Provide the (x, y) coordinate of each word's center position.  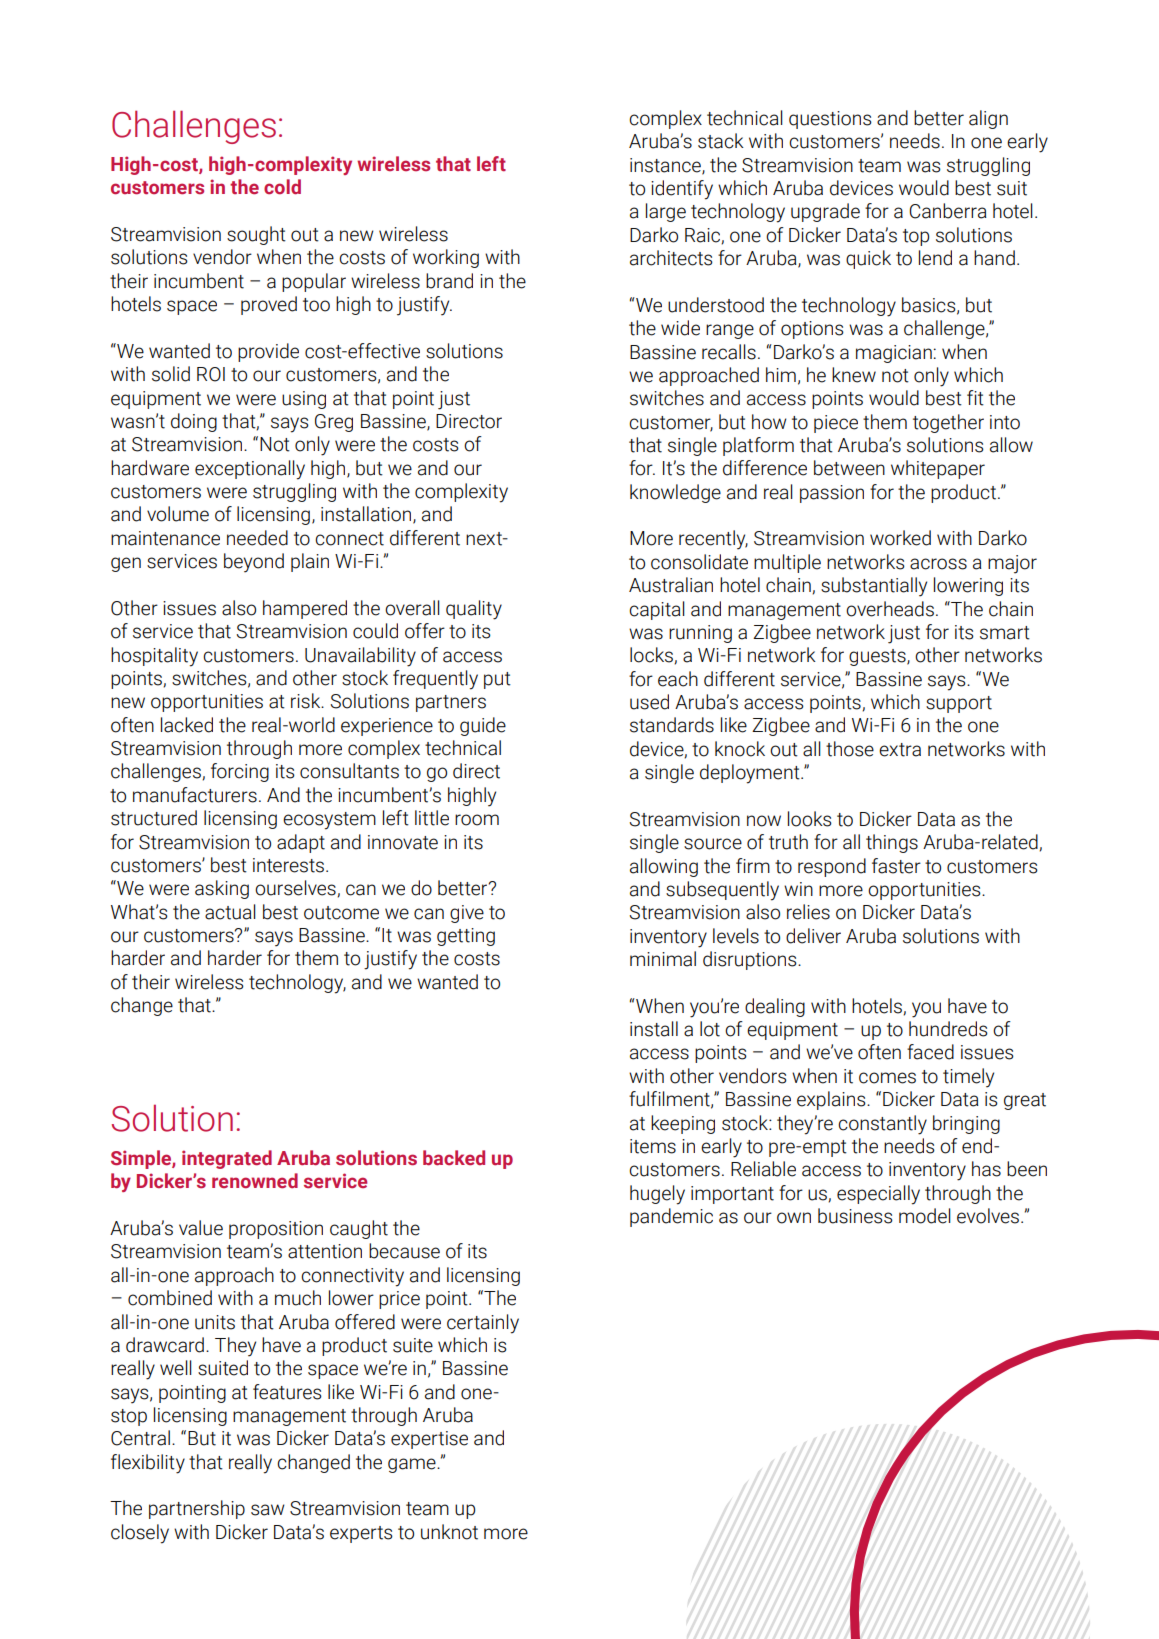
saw (268, 1510)
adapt (301, 843)
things (892, 843)
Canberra (948, 211)
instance (666, 166)
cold (282, 187)
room (477, 820)
